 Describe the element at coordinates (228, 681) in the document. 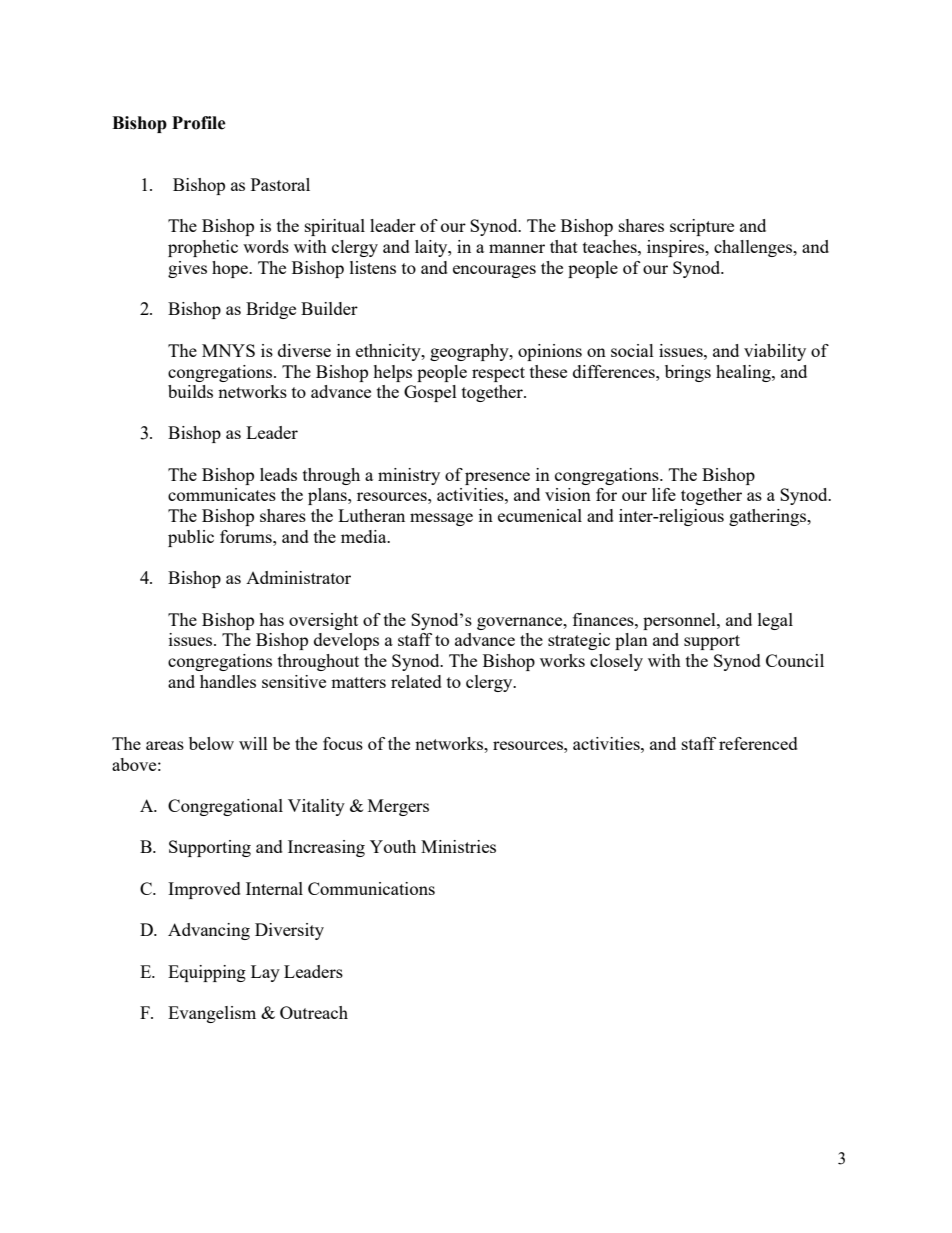

I see `handles` at that location.
